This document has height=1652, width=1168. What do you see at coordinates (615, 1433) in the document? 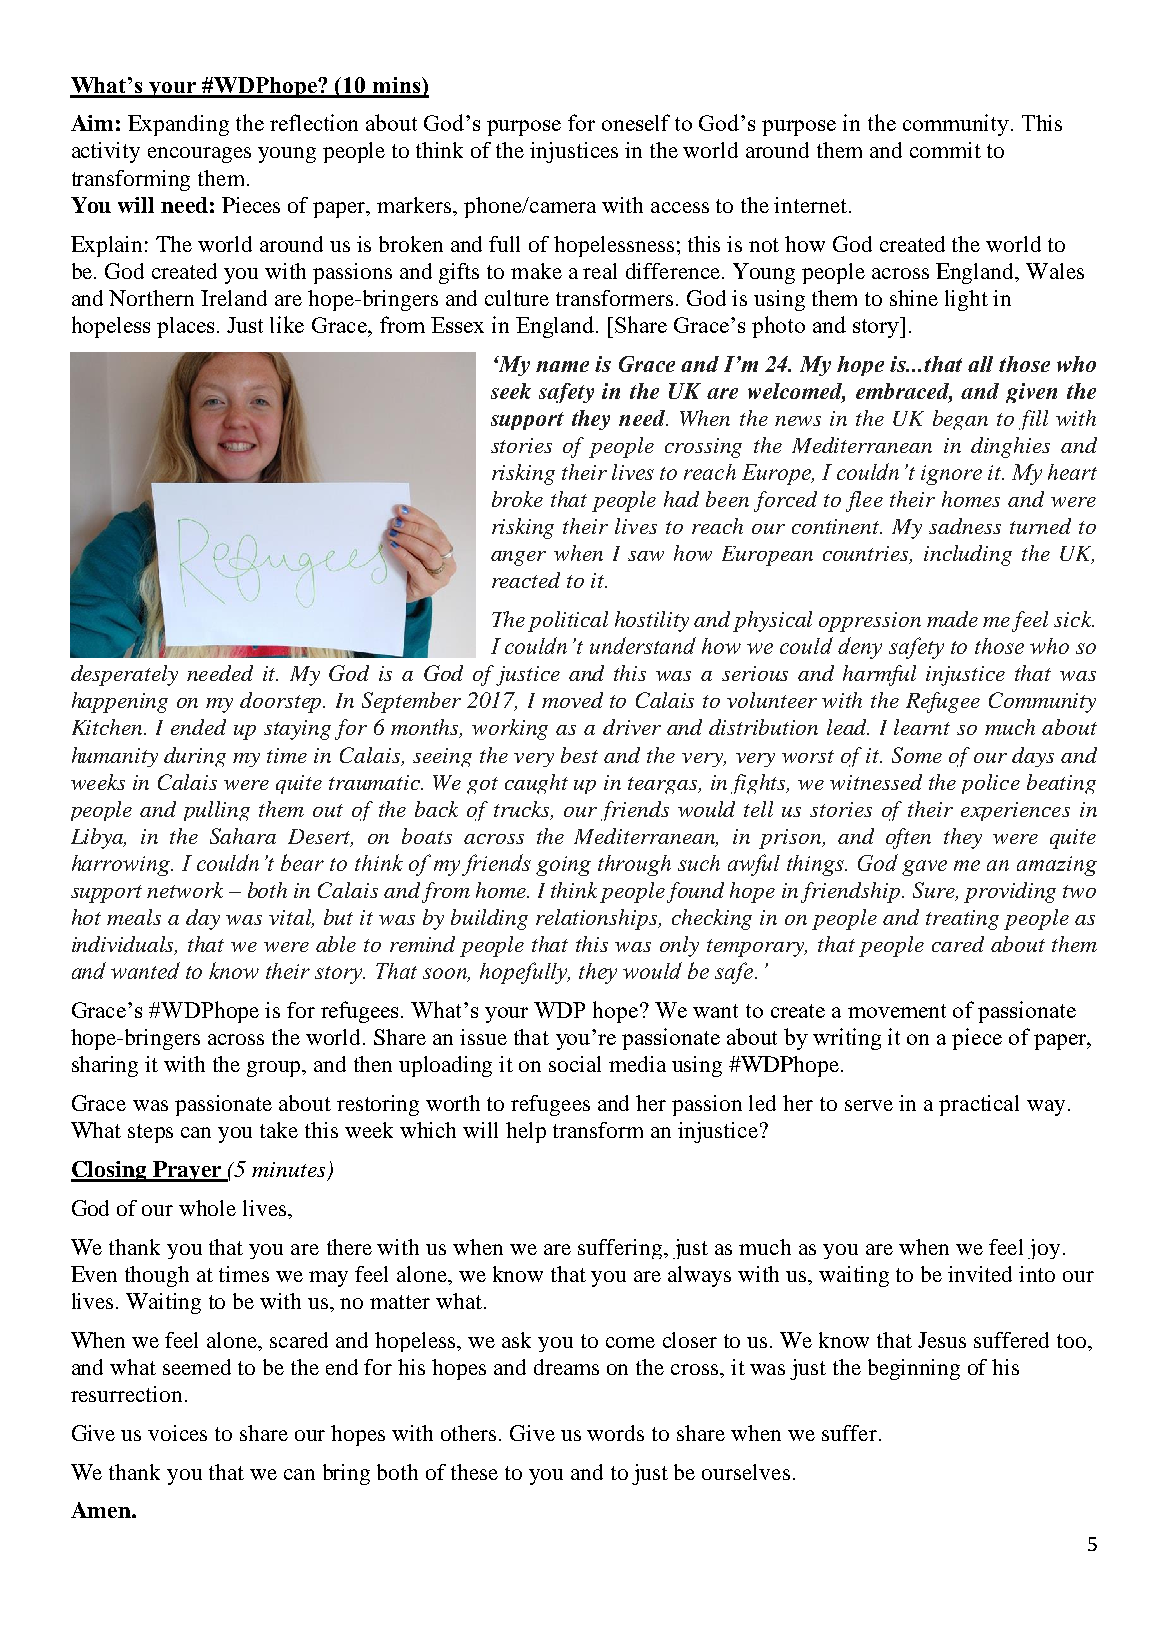
I see `words` at bounding box center [615, 1433].
